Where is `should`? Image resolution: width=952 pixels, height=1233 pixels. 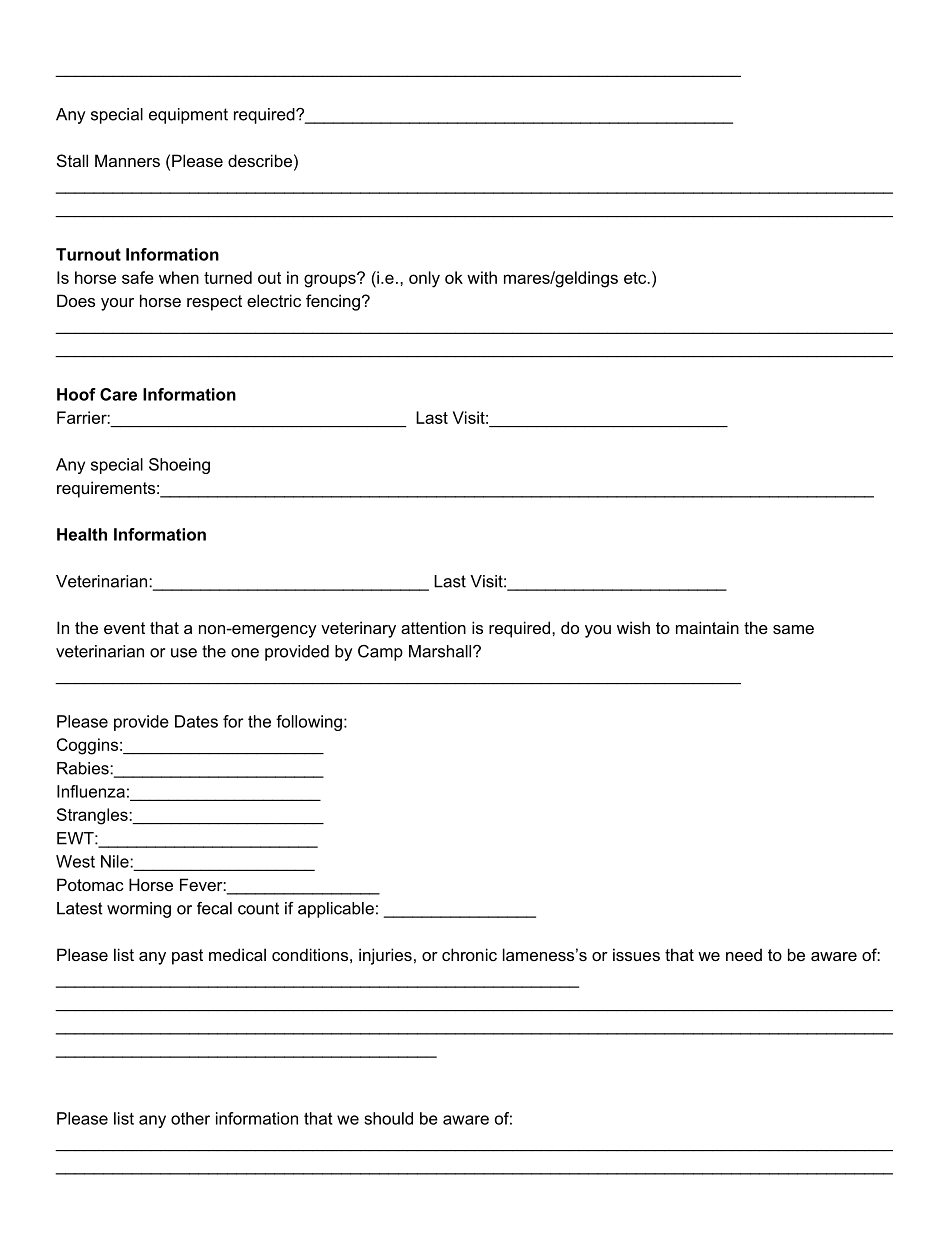
should is located at coordinates (388, 1118).
